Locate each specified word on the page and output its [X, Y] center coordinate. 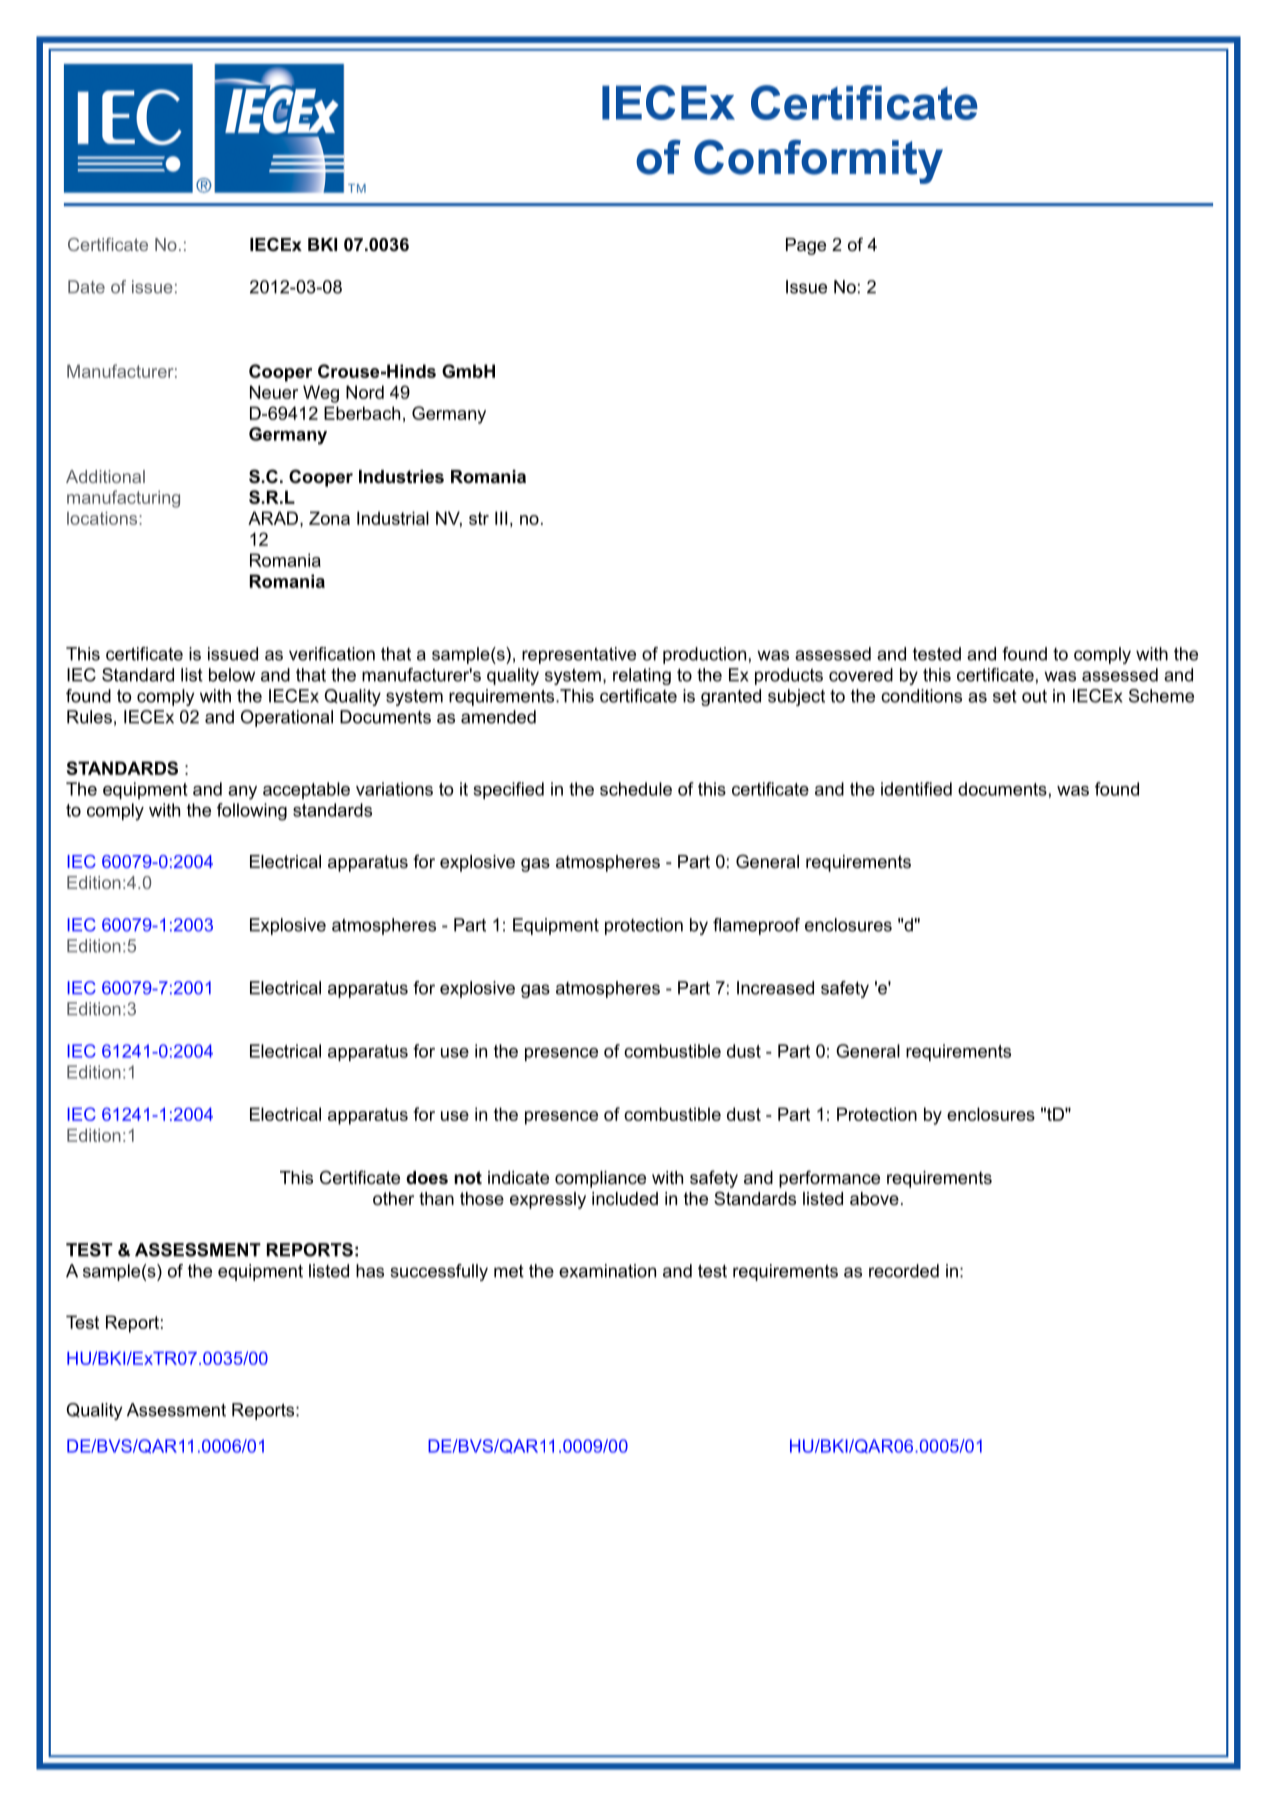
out [1034, 696]
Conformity [818, 161]
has [370, 1271]
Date [86, 287]
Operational [287, 718]
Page [806, 246]
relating [642, 676]
